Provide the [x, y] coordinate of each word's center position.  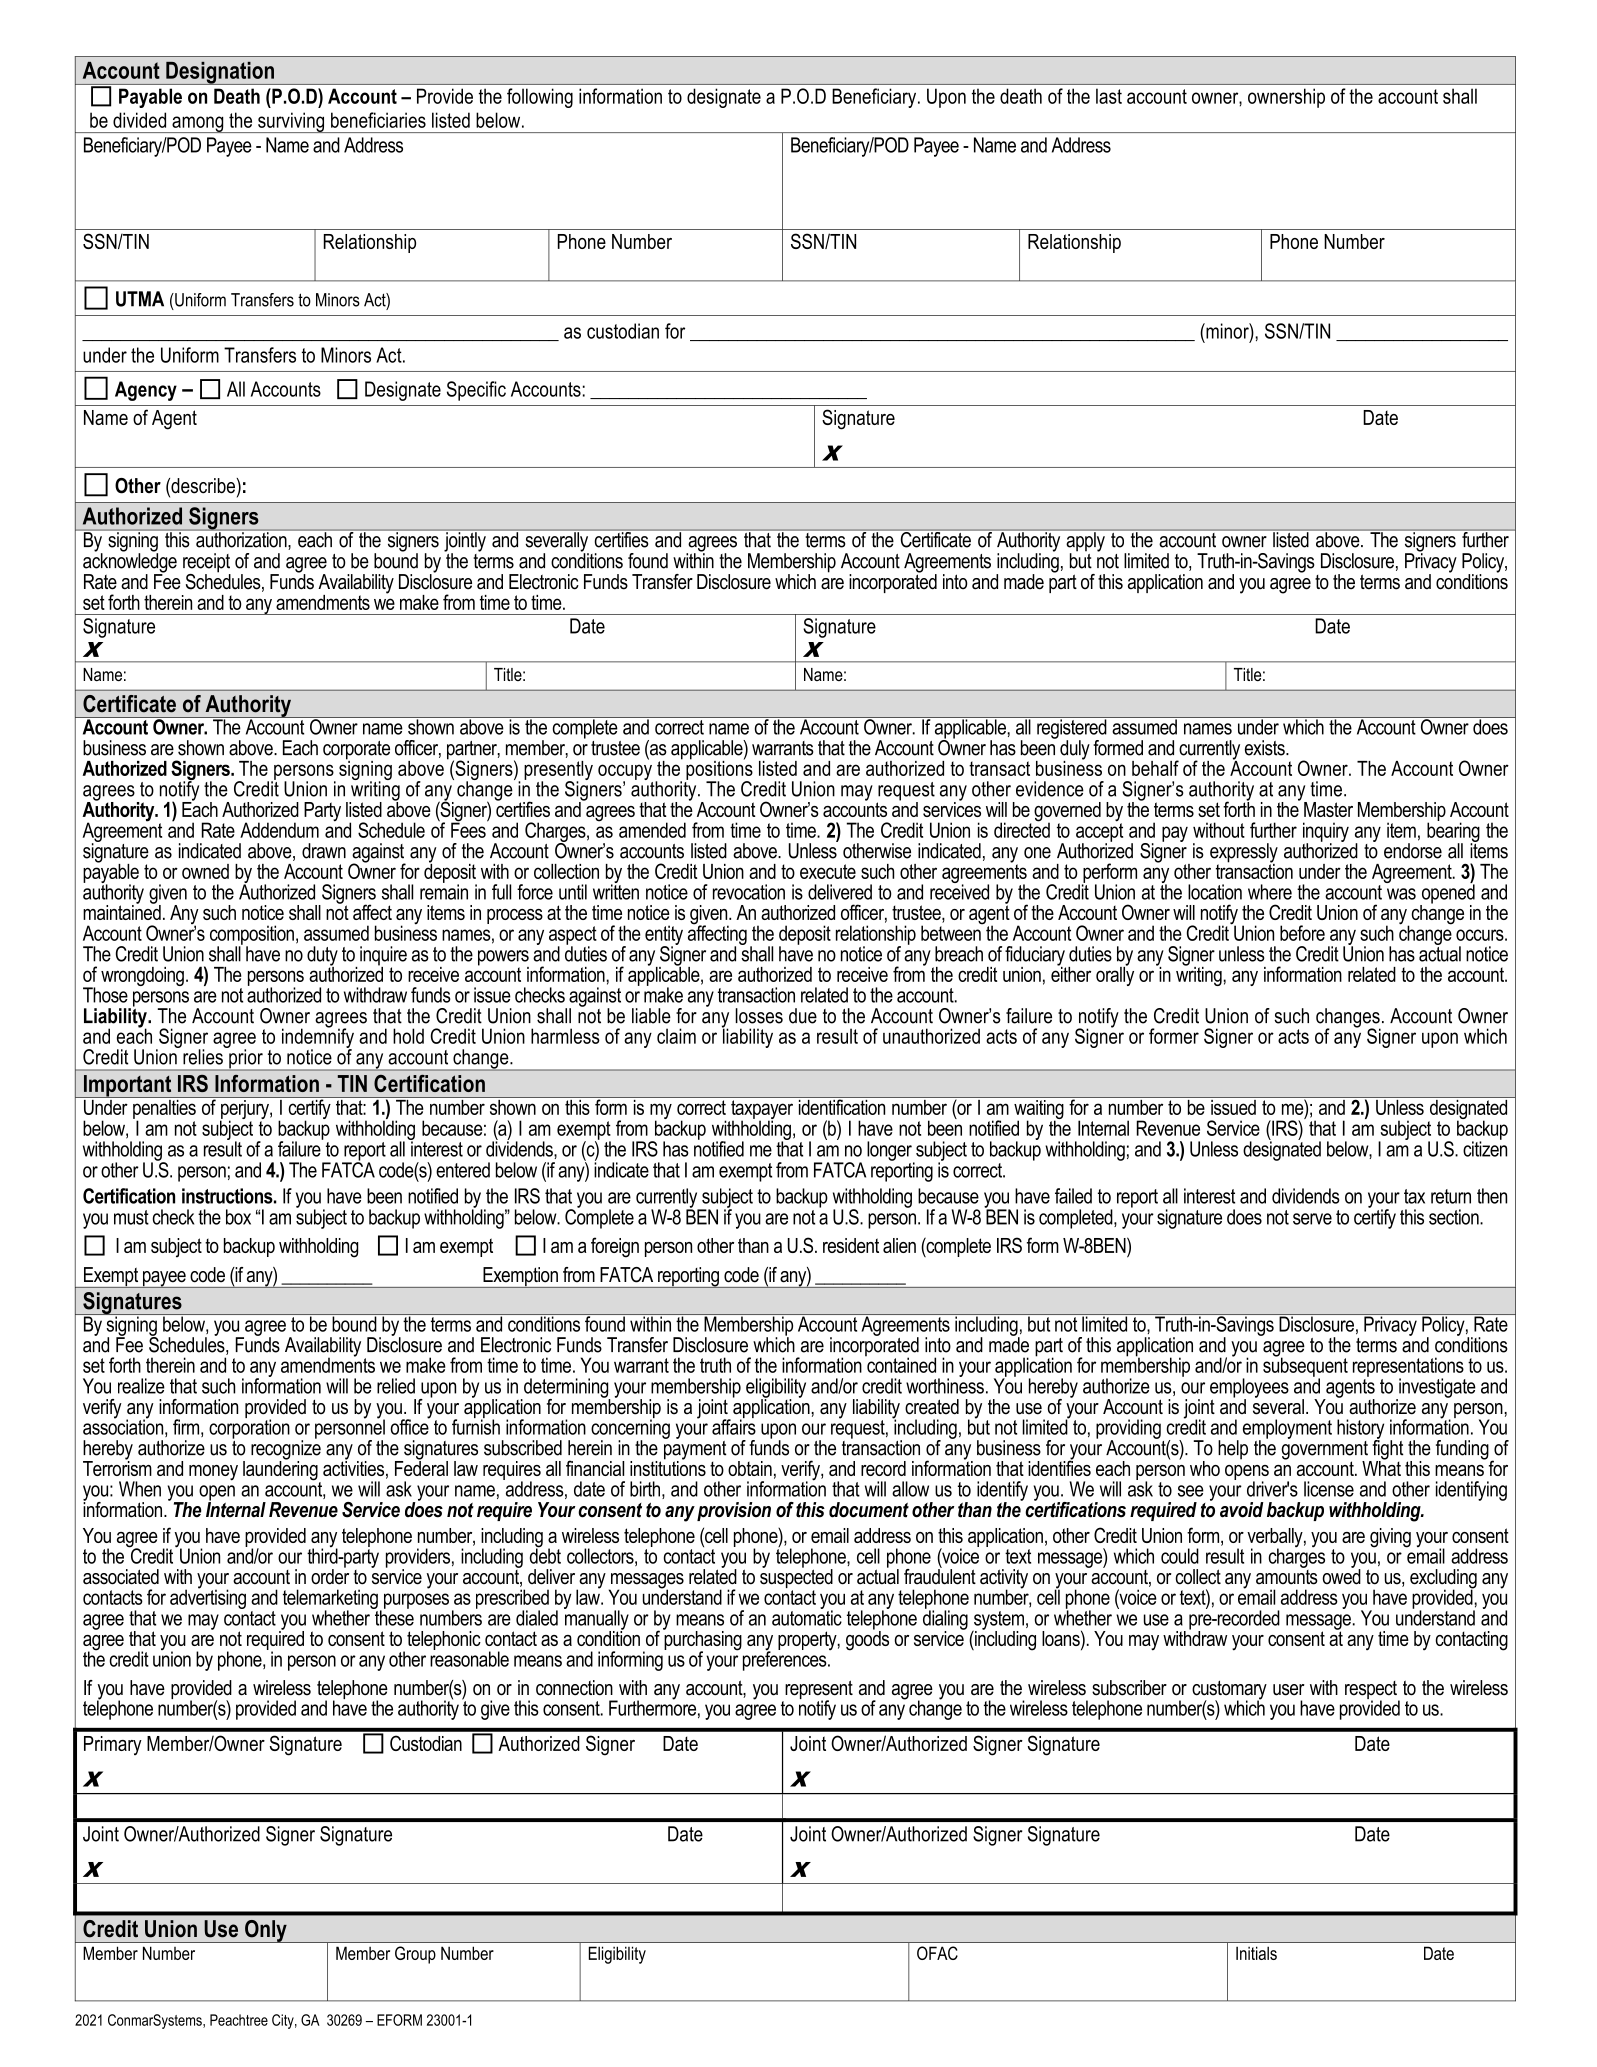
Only [266, 1931]
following [540, 98]
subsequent [1305, 1367]
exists [1266, 748]
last [1109, 96]
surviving [291, 122]
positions [719, 770]
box [238, 1217]
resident [851, 1245]
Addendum [279, 830]
